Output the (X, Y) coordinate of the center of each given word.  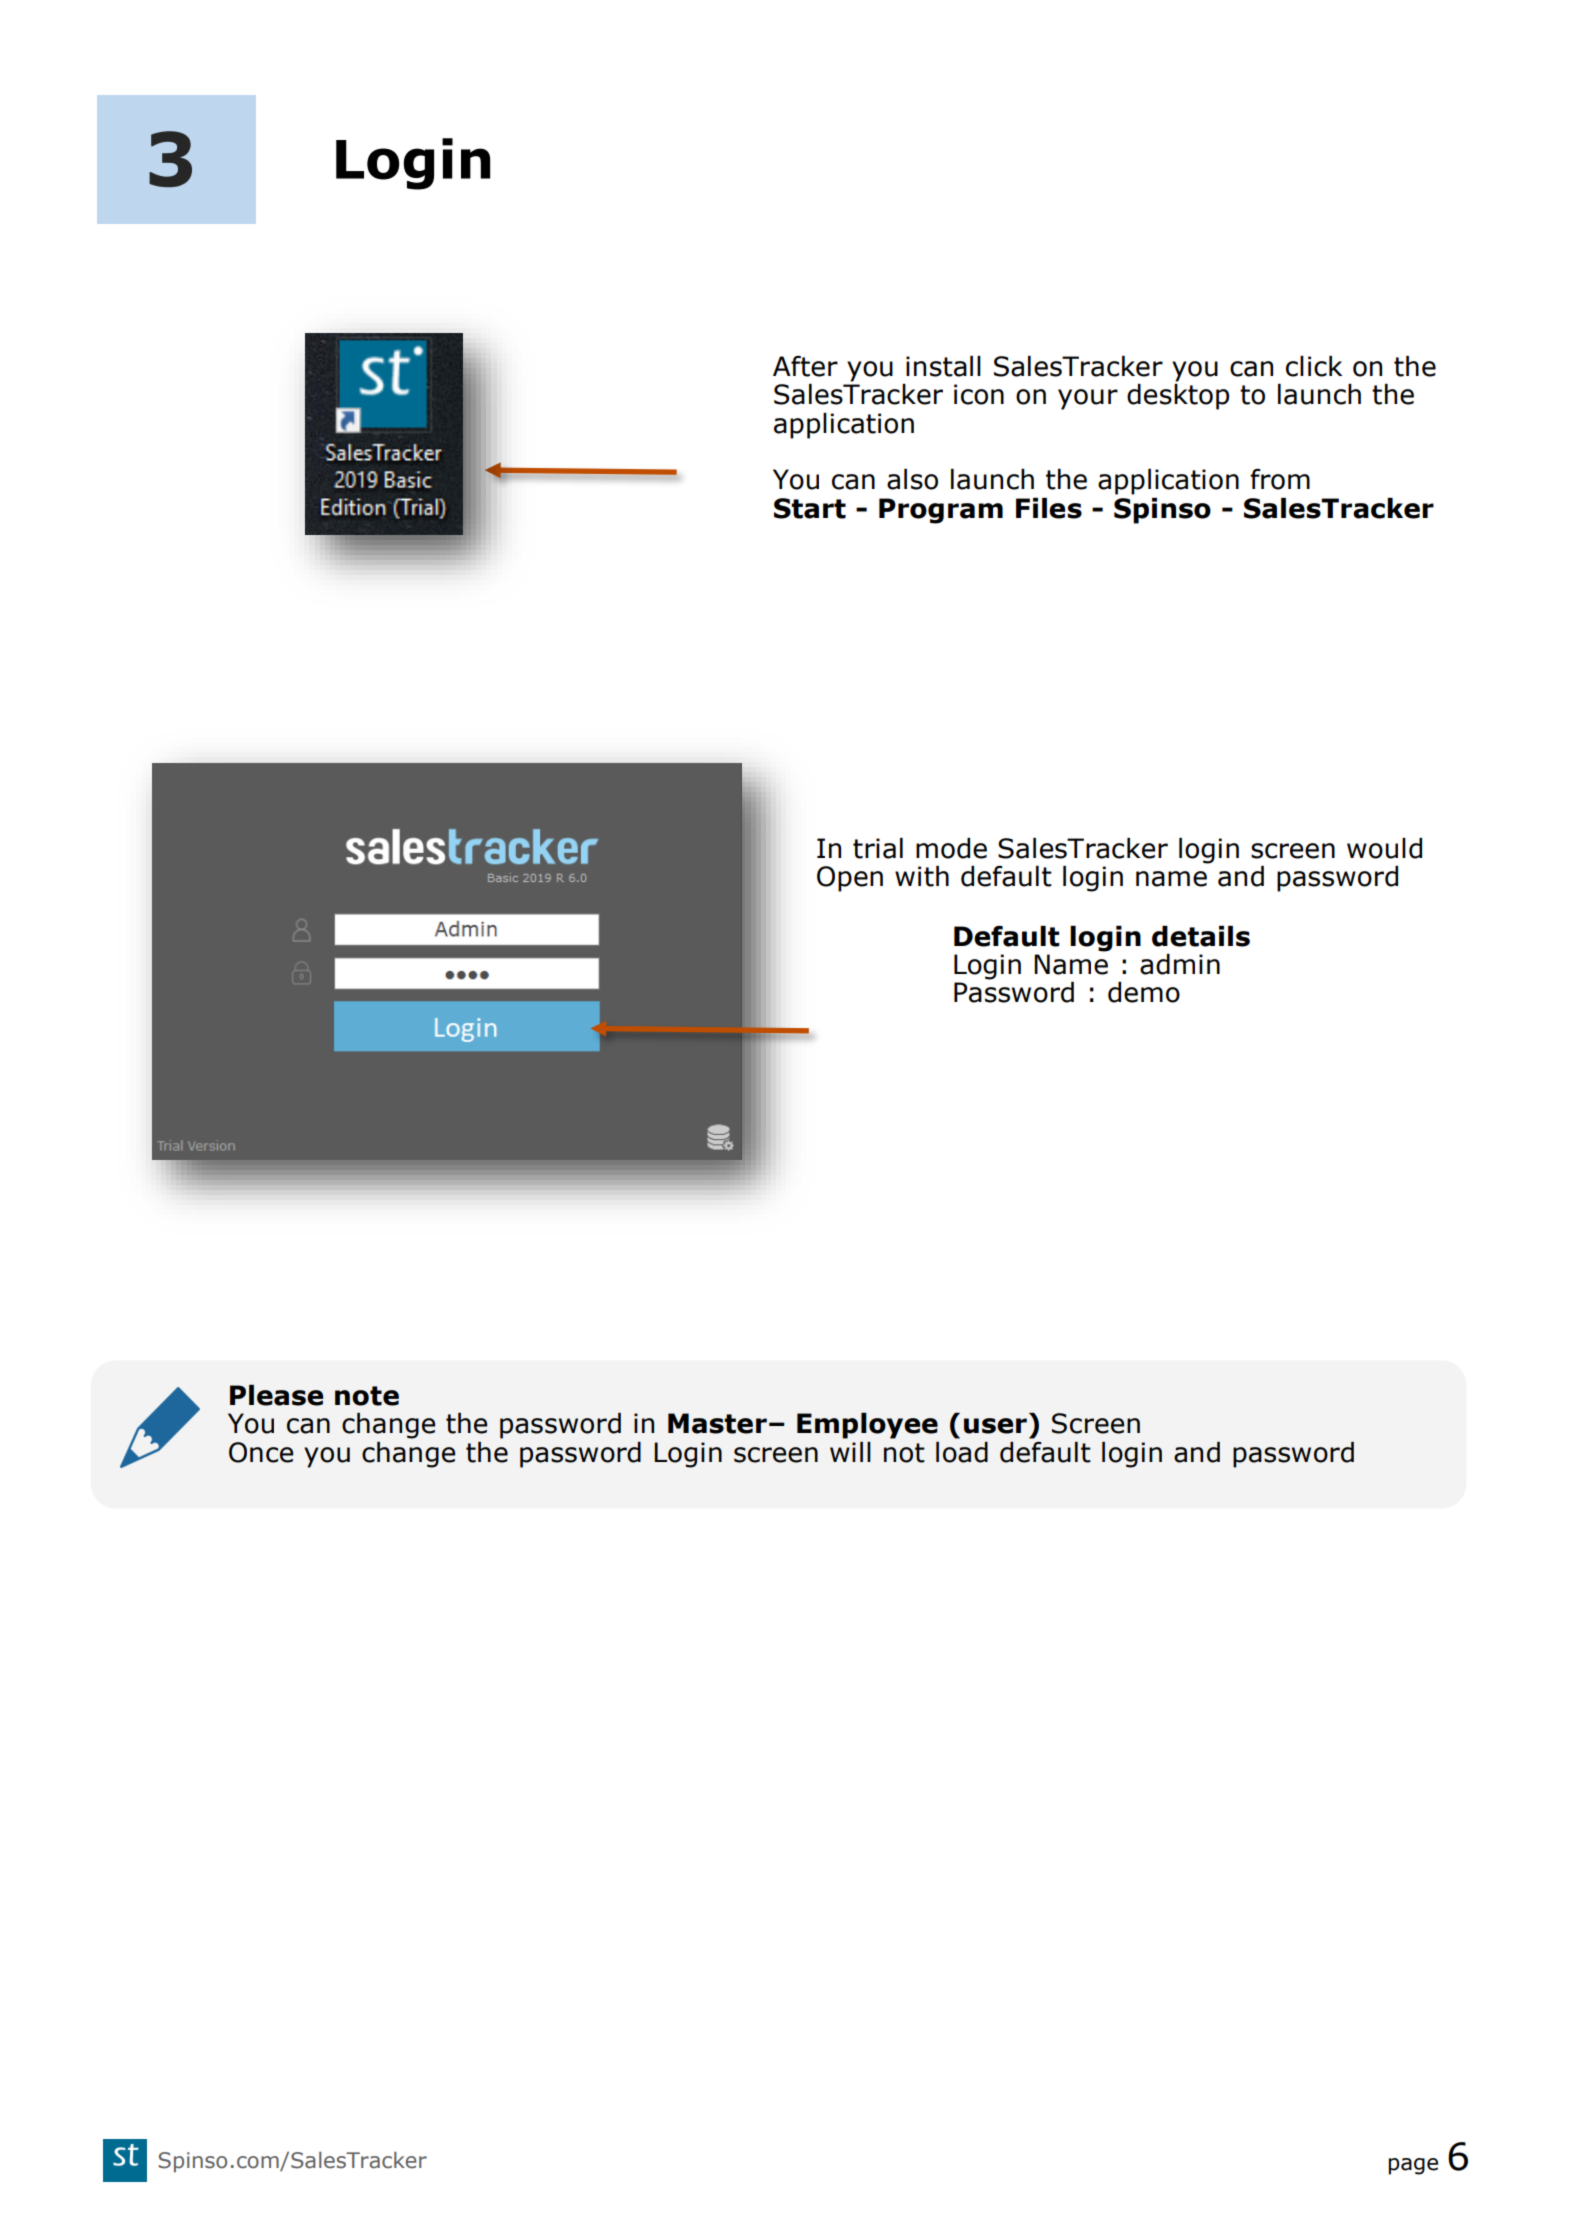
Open (850, 879)
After (805, 366)
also (912, 479)
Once (261, 1452)
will (850, 1452)
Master (717, 1423)
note (367, 1396)
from (1280, 479)
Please (276, 1395)
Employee (867, 1426)
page (1413, 2166)
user (995, 1426)
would (1384, 848)
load (962, 1452)
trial (878, 848)
